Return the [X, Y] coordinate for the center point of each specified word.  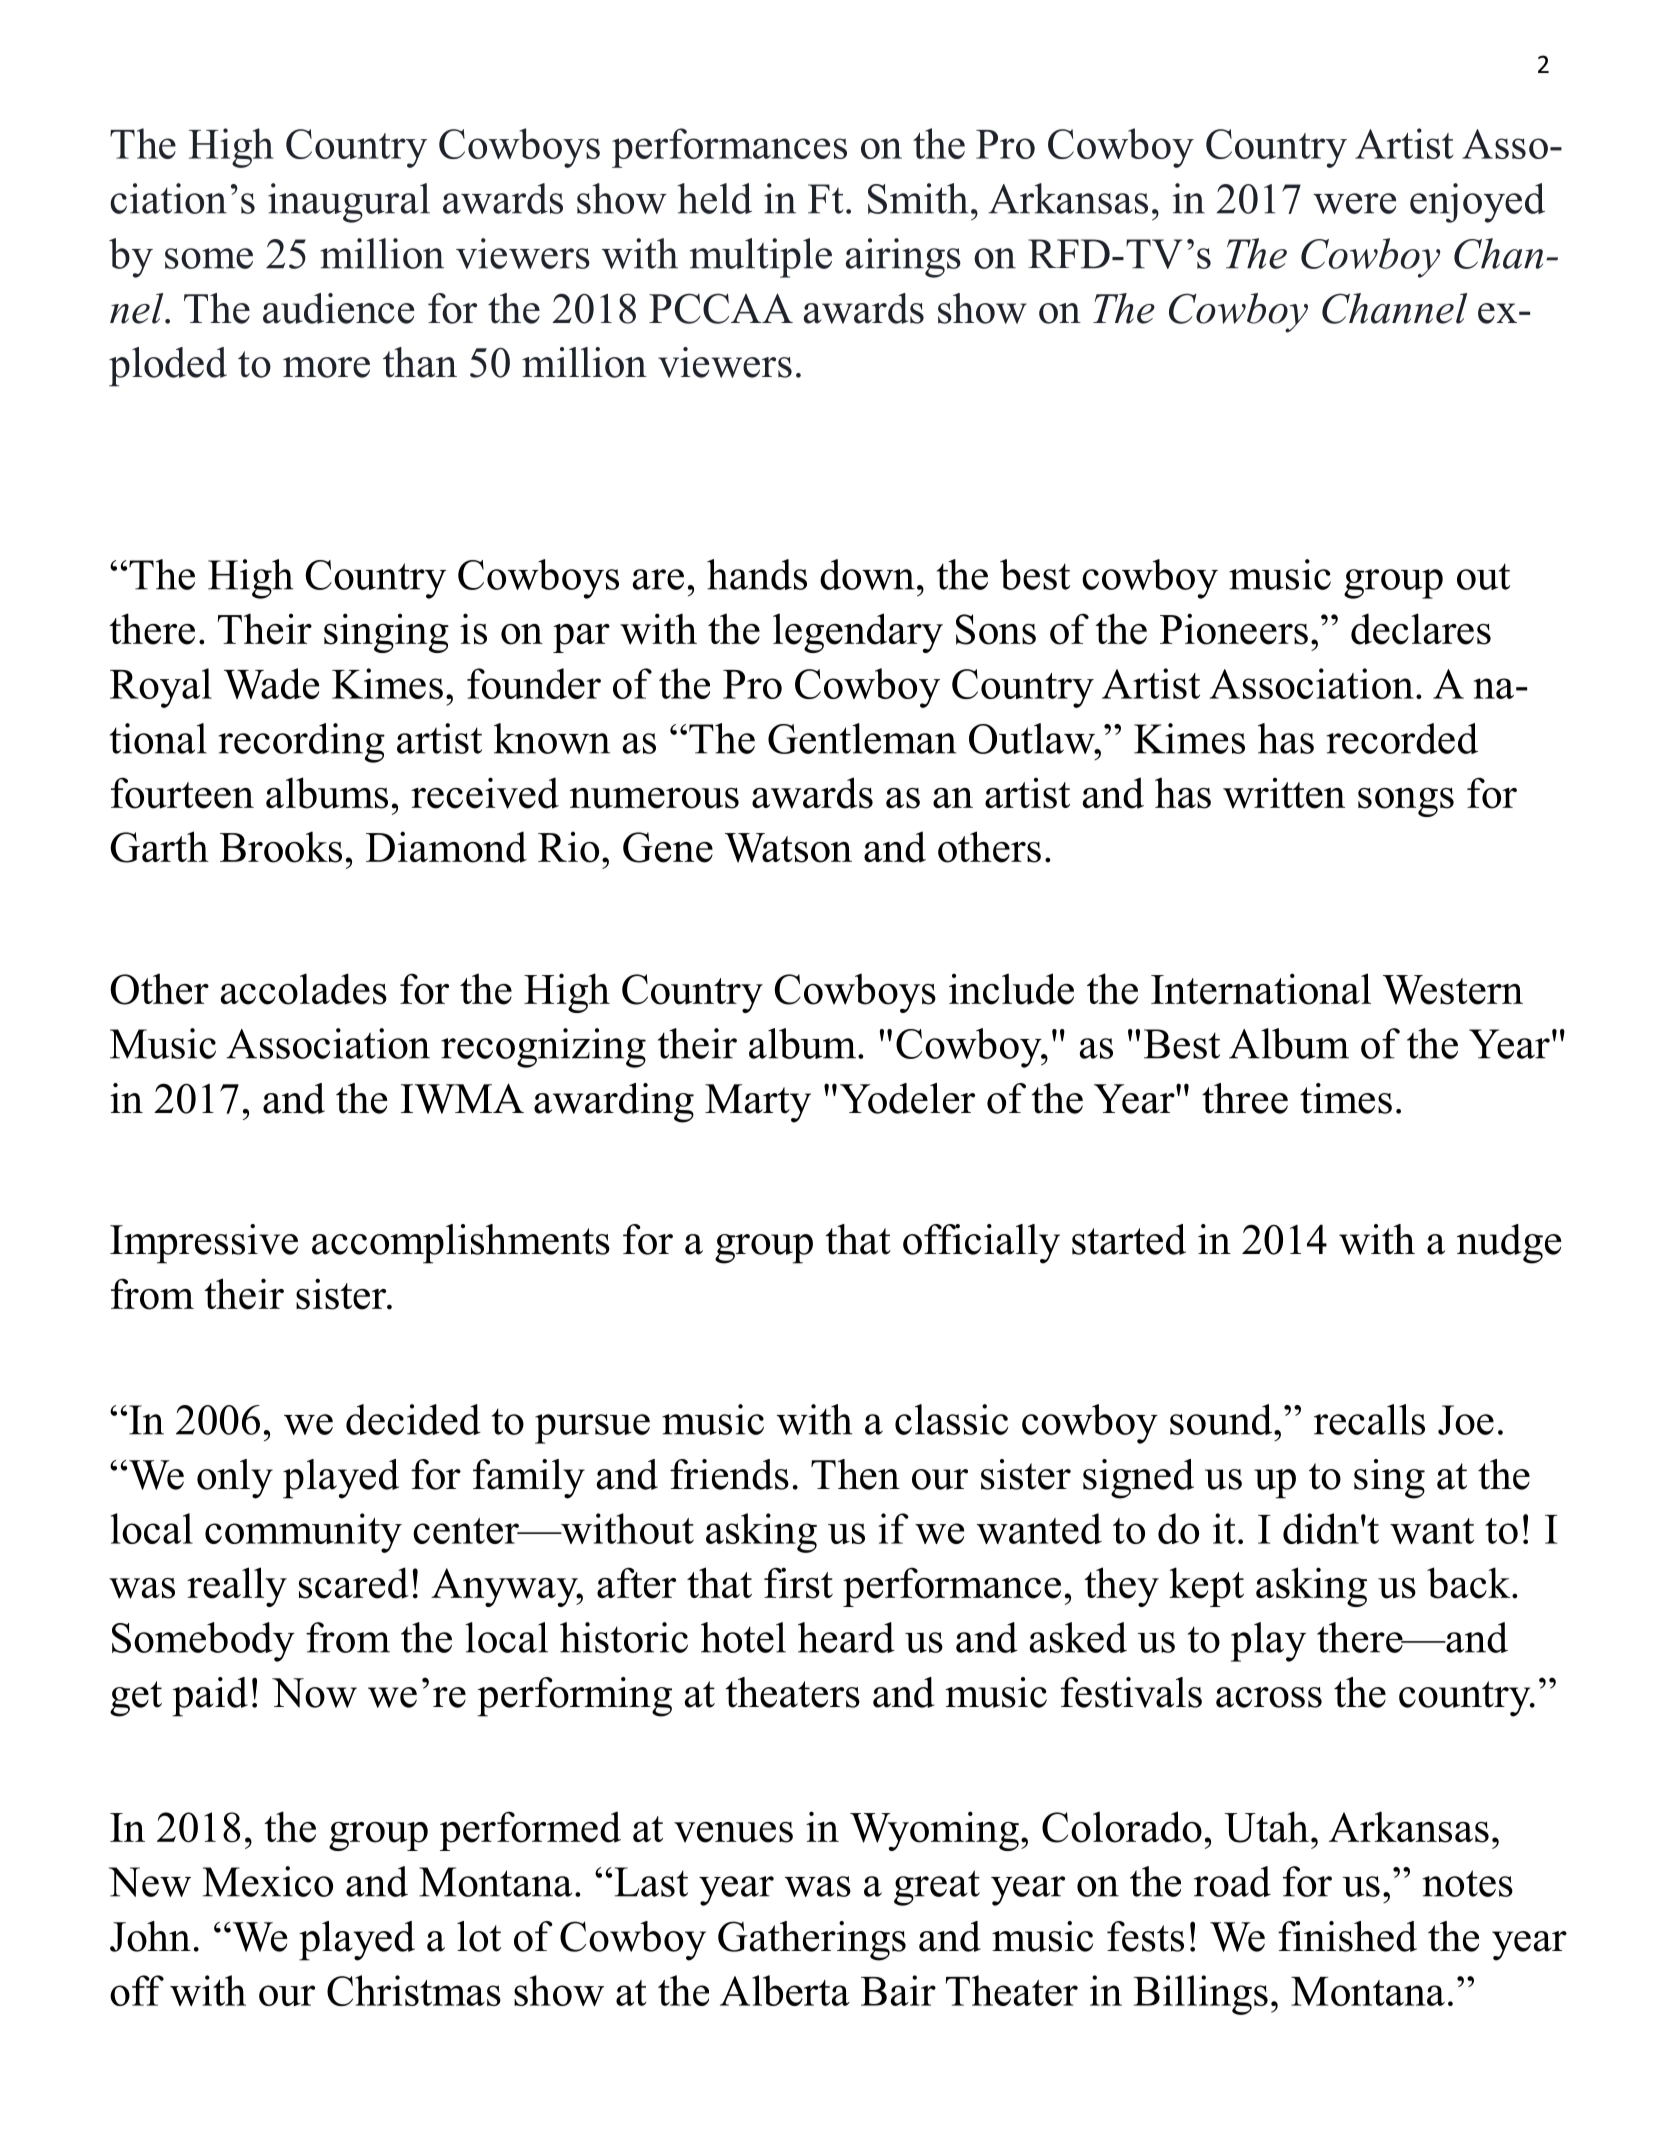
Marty [758, 1103]
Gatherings [812, 1941]
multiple [761, 258]
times [1346, 1098]
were [1354, 203]
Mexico [268, 1881]
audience [338, 308]
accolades [304, 989]
